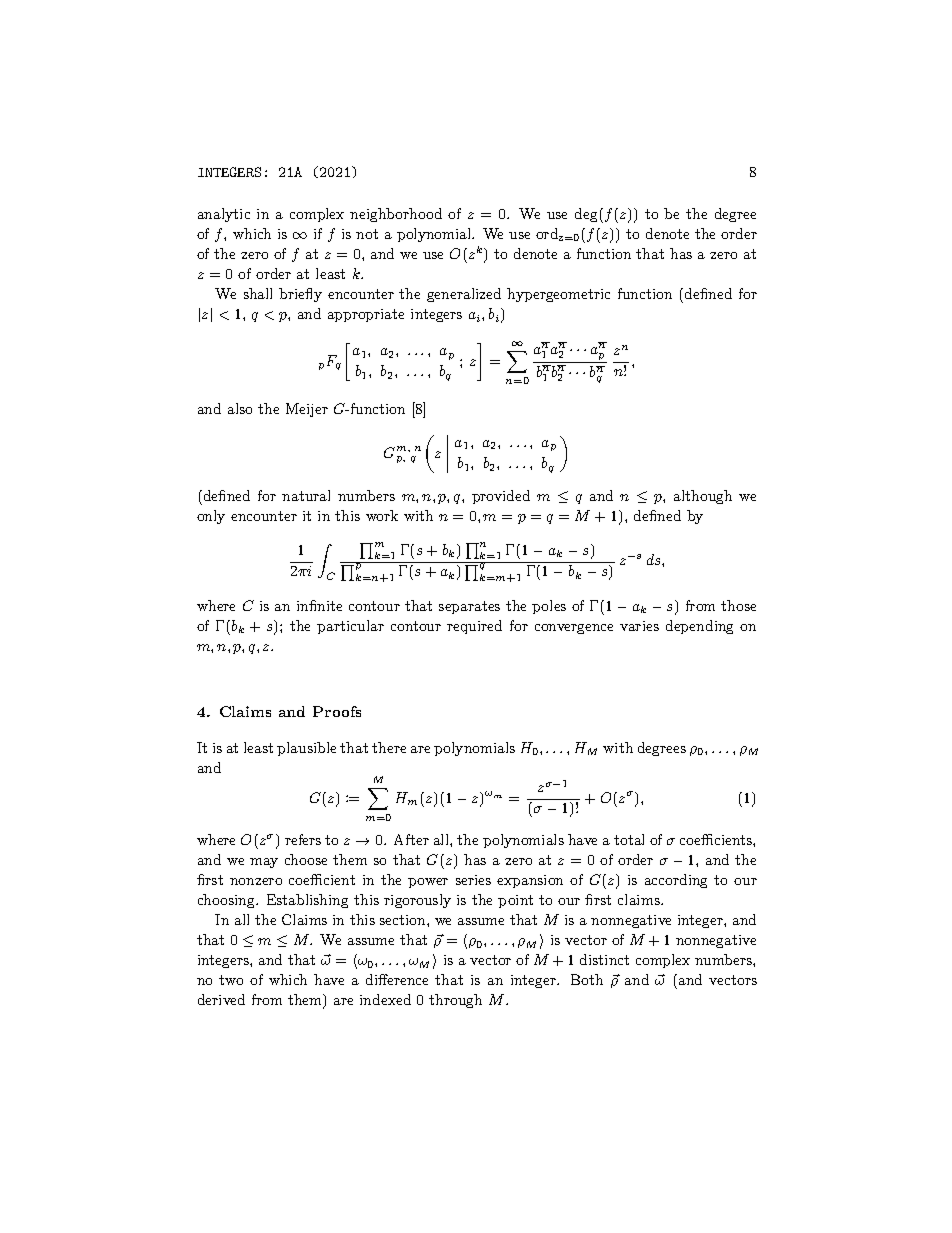 This screenshot has height=1233, width=952. What do you see at coordinates (629, 839) in the screenshot?
I see `total` at bounding box center [629, 839].
